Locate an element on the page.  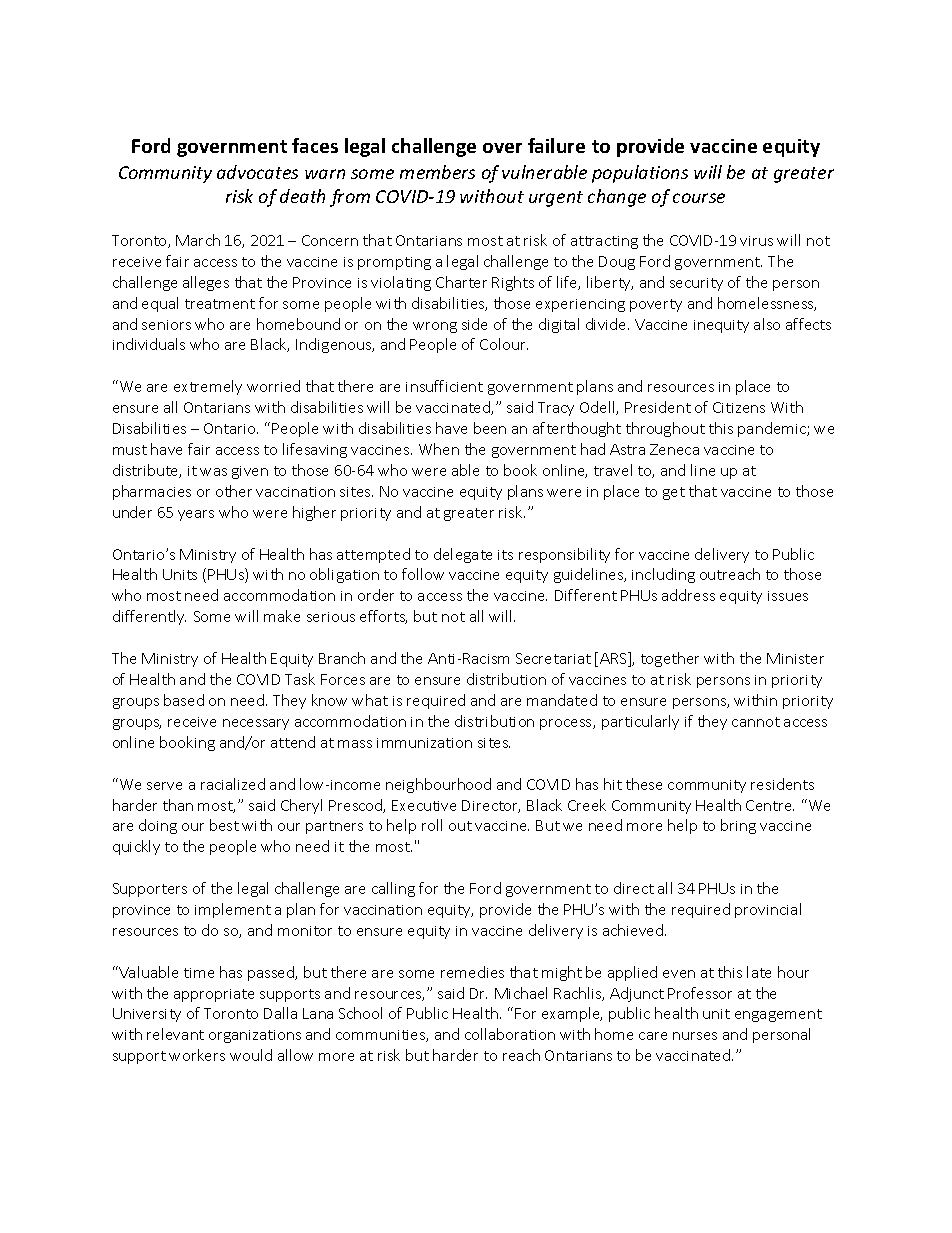
course is located at coordinates (699, 198).
